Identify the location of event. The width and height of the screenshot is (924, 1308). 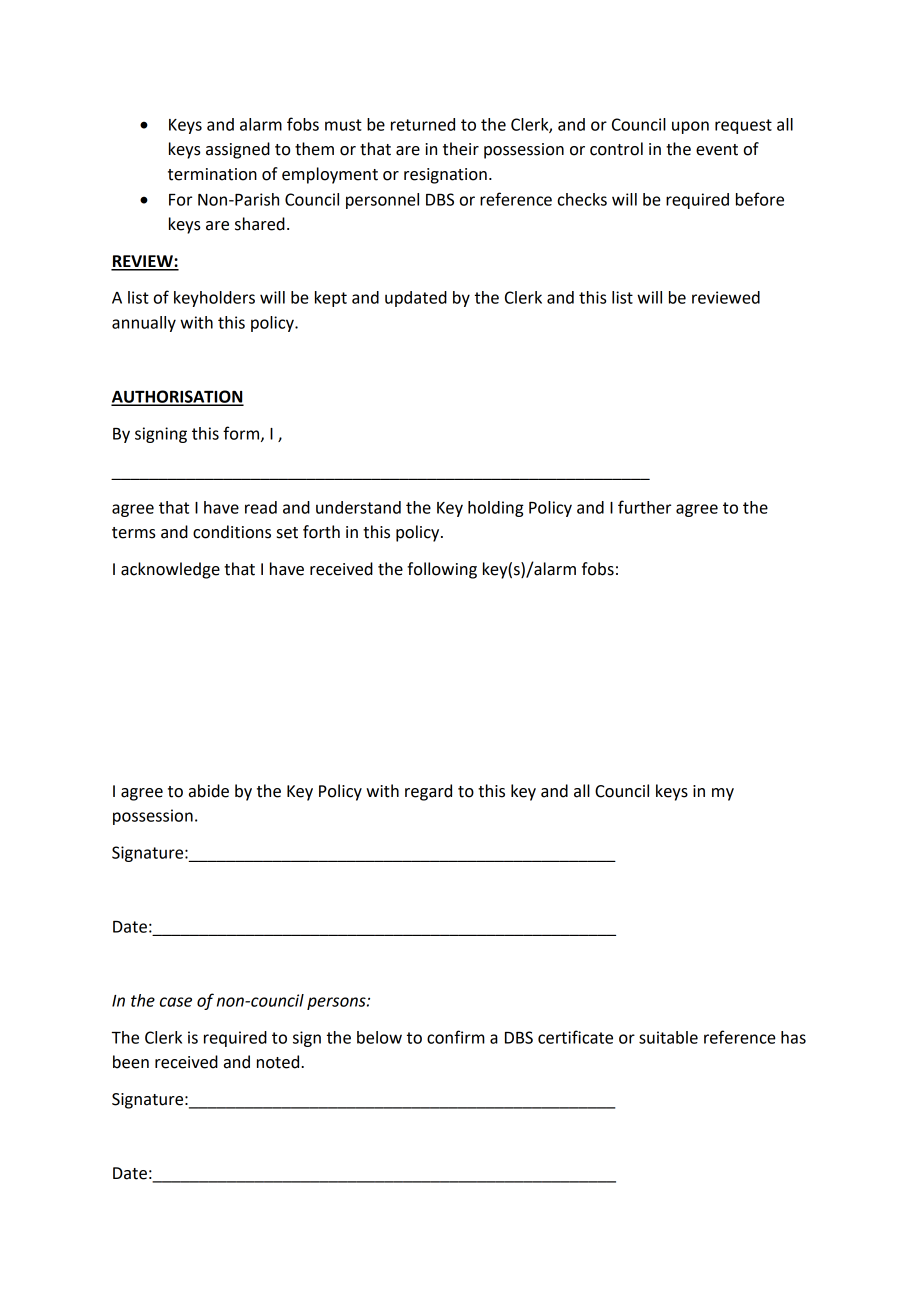
(717, 150).
